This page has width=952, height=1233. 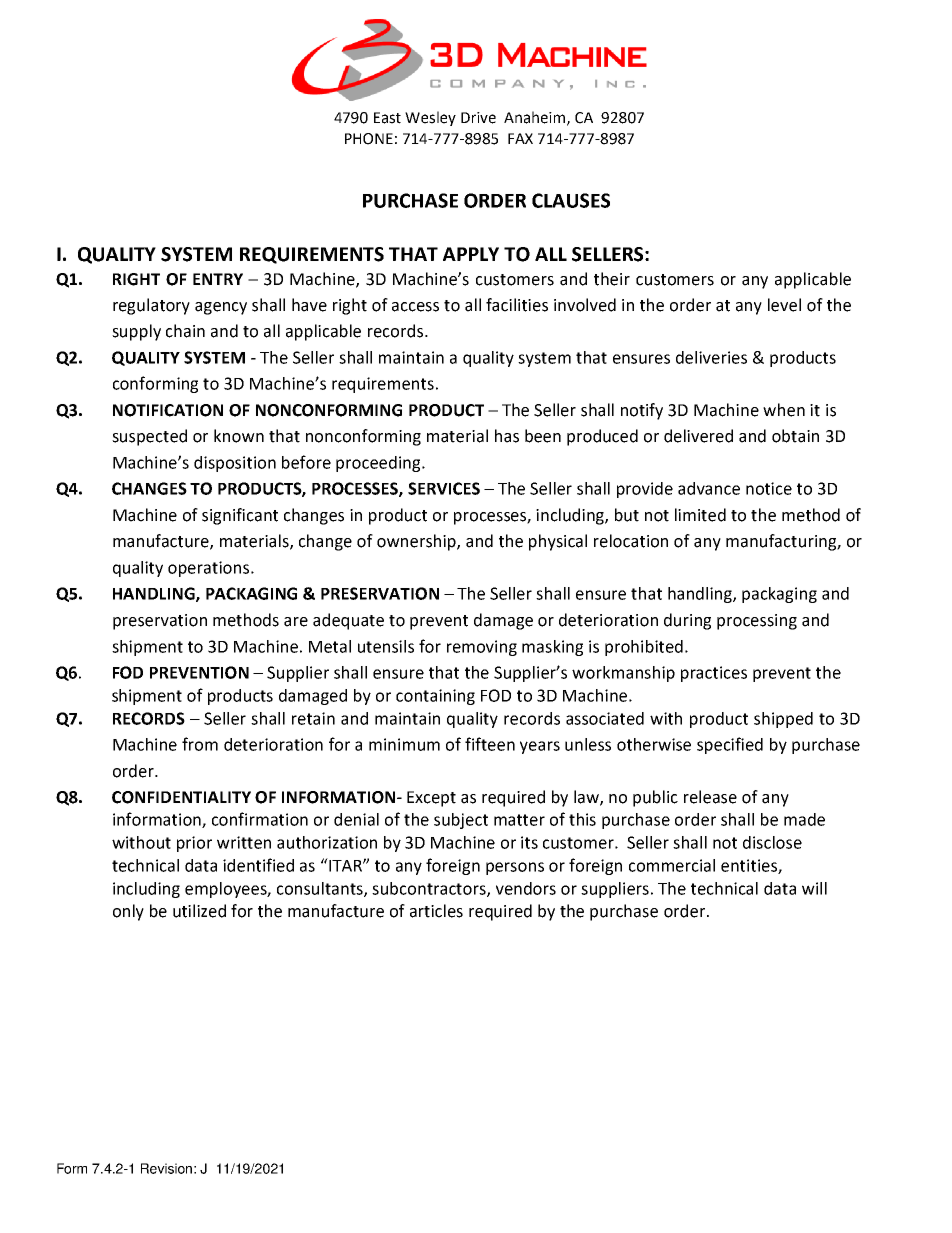 What do you see at coordinates (200, 744) in the page?
I see `from` at bounding box center [200, 744].
